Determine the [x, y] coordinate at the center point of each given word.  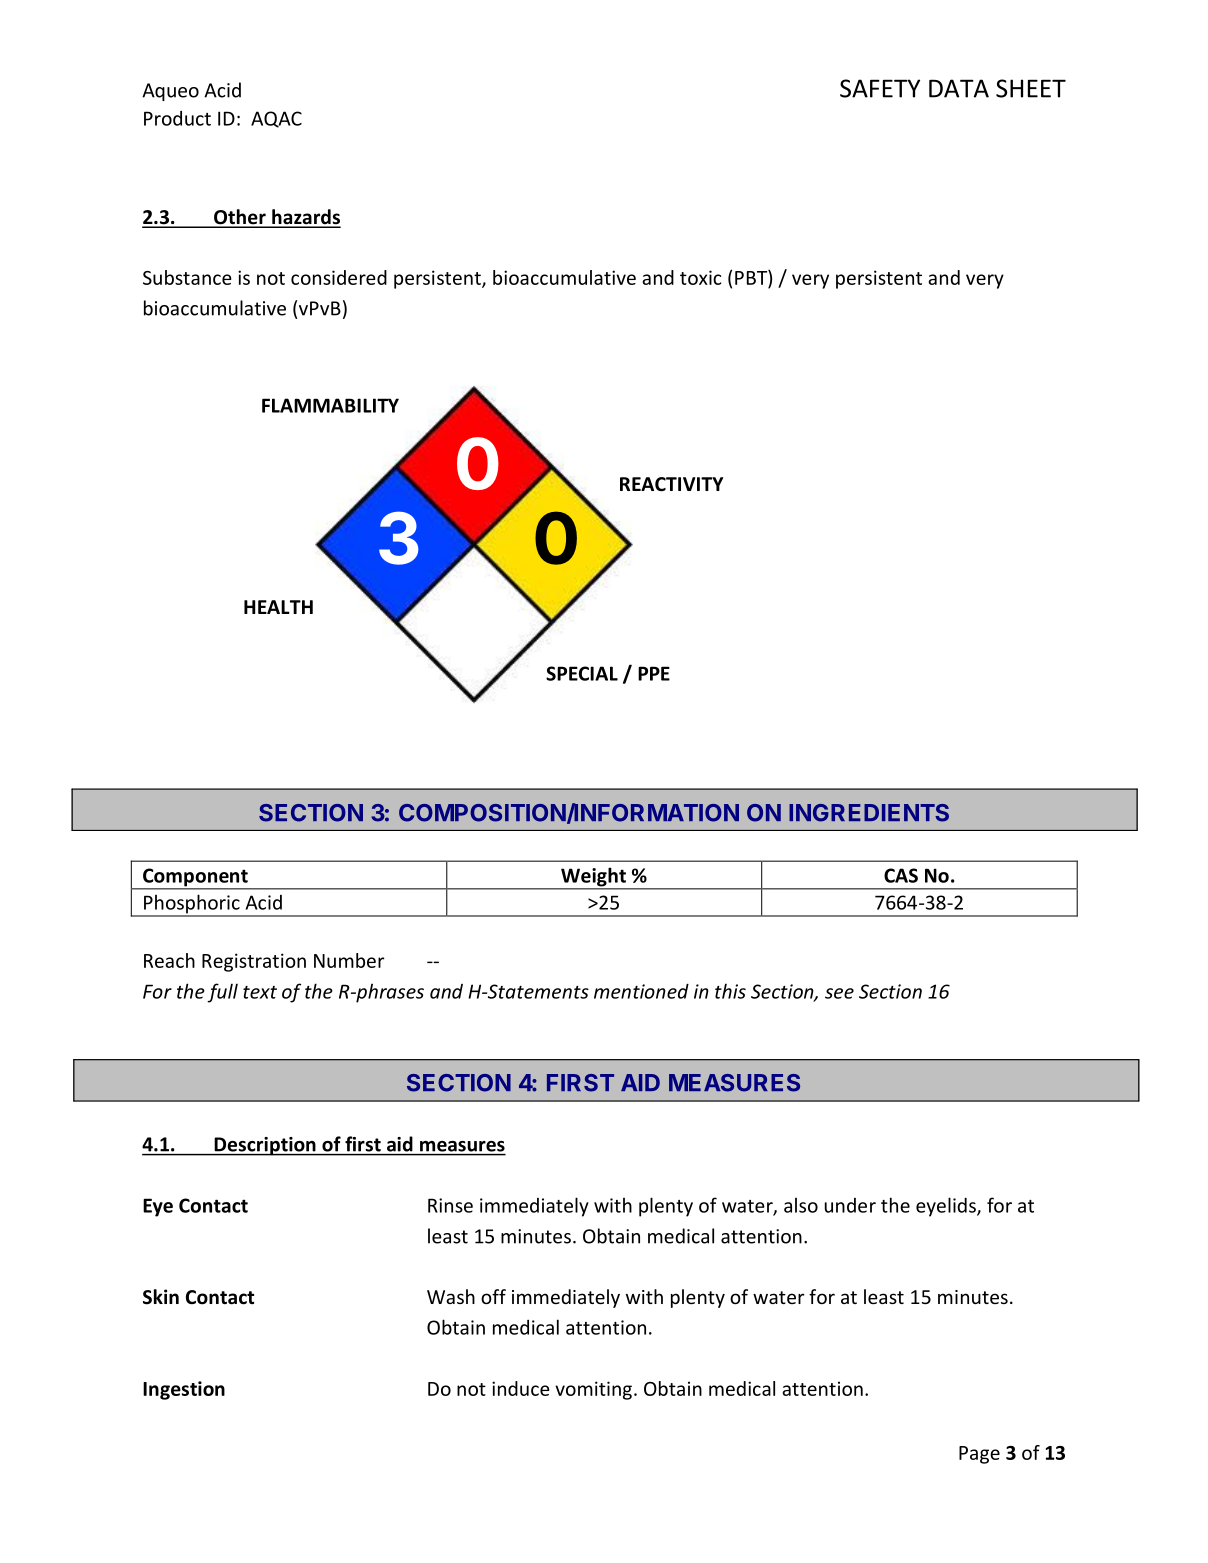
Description [265, 1146]
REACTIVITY [671, 484]
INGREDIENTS [869, 813]
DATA [959, 88]
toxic [700, 277]
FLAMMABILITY [330, 405]
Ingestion [184, 1390]
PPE [654, 673]
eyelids [947, 1207]
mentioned [641, 991]
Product [177, 118]
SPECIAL [582, 673]
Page [979, 1455]
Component [195, 878]
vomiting [593, 1390]
